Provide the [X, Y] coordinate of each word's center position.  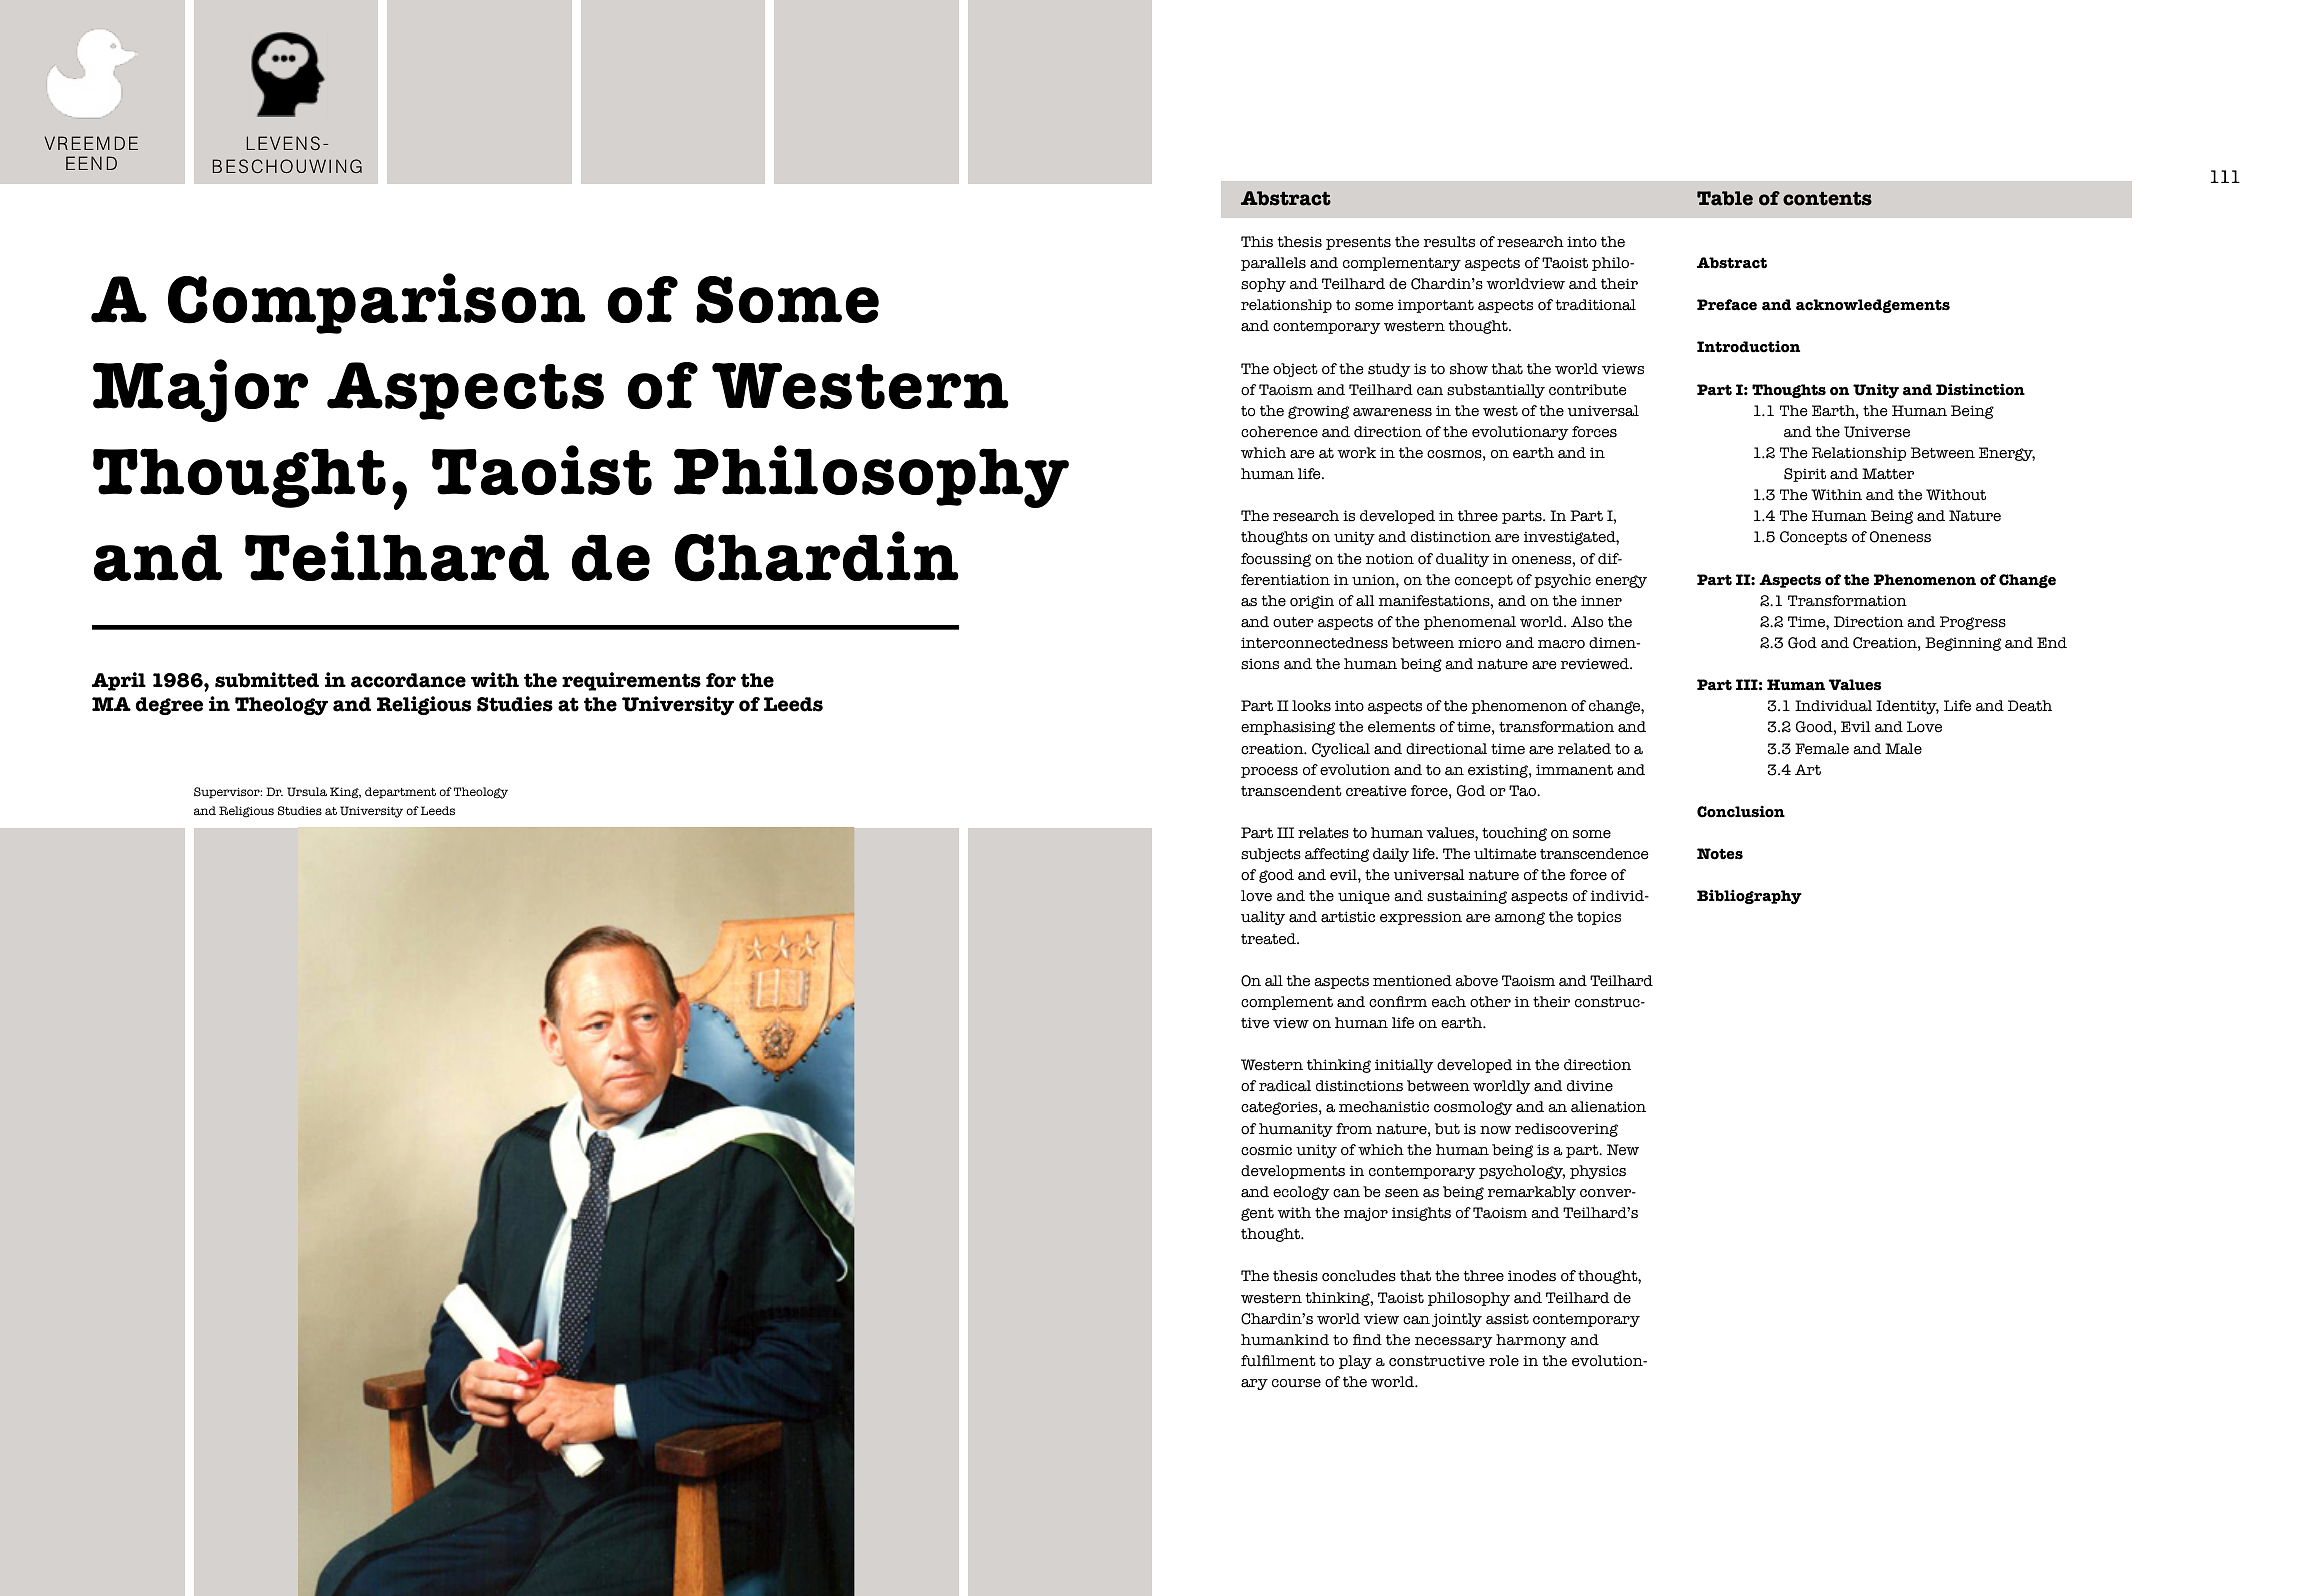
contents [1827, 198]
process [1269, 772]
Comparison [377, 303]
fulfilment [1278, 1361]
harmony [1531, 1341]
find [1367, 1340]
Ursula [307, 792]
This [1257, 242]
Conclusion [1741, 811]
